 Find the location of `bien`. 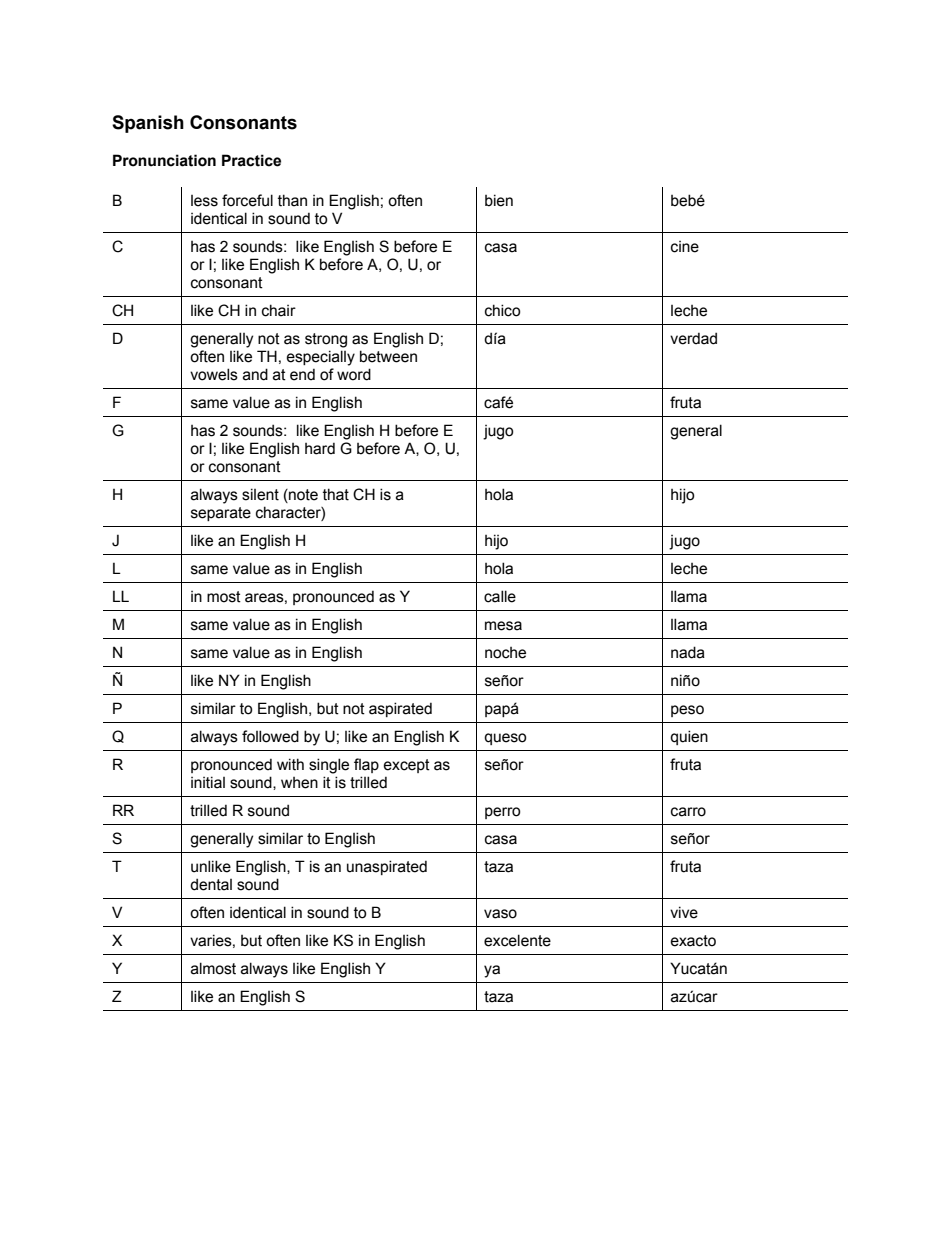

bien is located at coordinates (499, 200).
